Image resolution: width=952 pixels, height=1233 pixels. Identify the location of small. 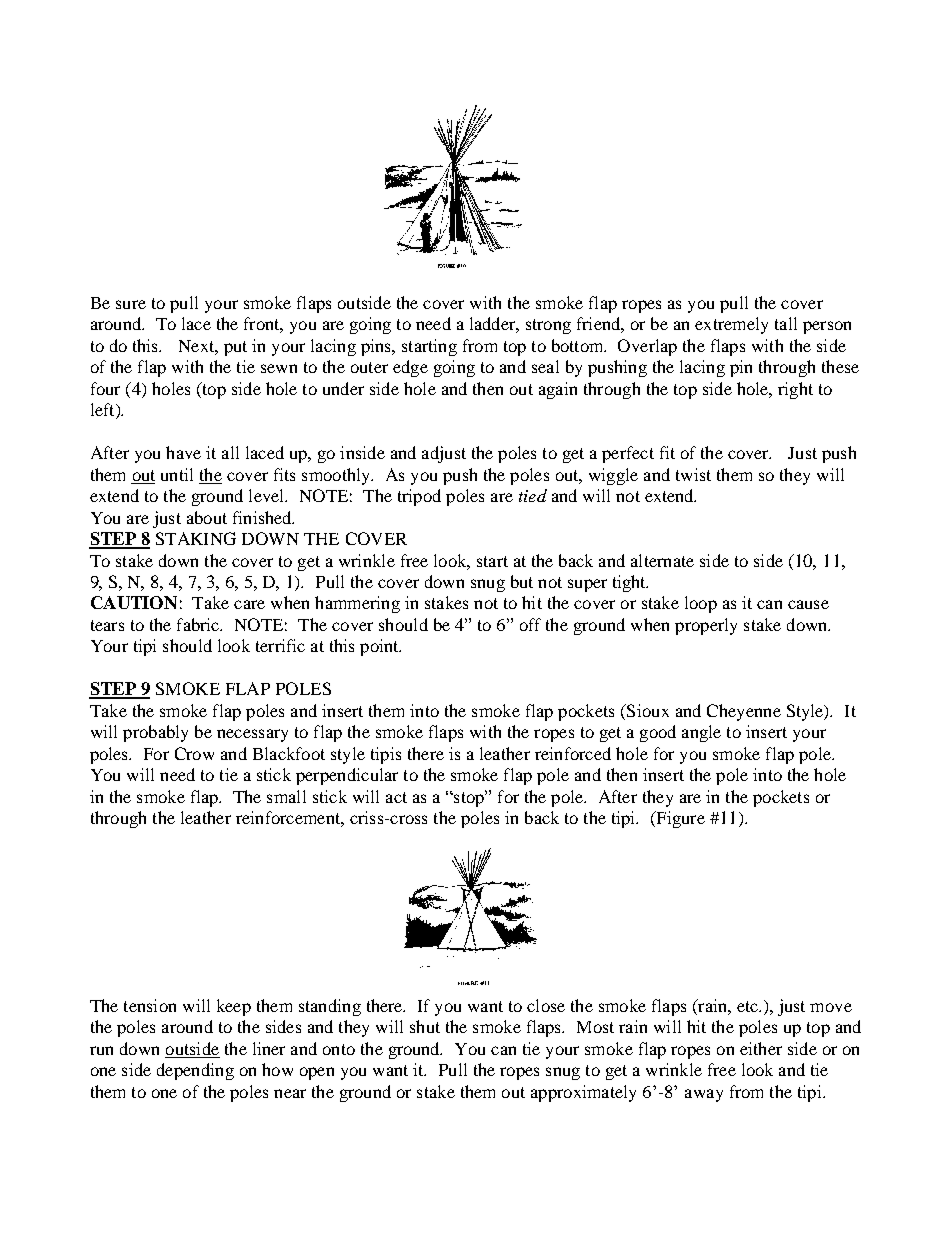
(286, 796).
